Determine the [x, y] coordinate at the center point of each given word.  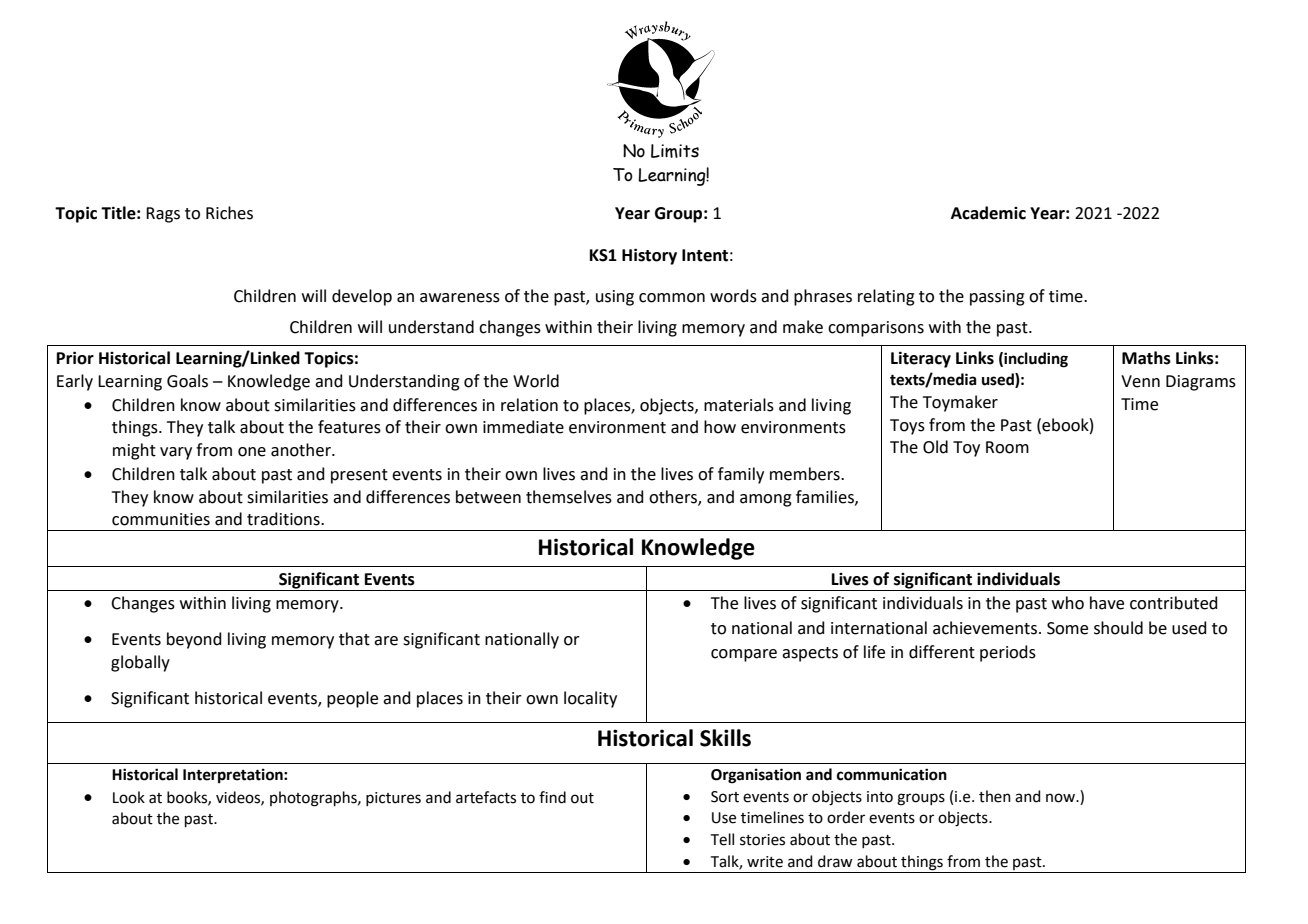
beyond [194, 640]
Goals [187, 381]
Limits [675, 151]
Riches [229, 213]
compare [744, 655]
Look [129, 797]
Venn [1140, 381]
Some [1067, 628]
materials [739, 405]
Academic [988, 213]
